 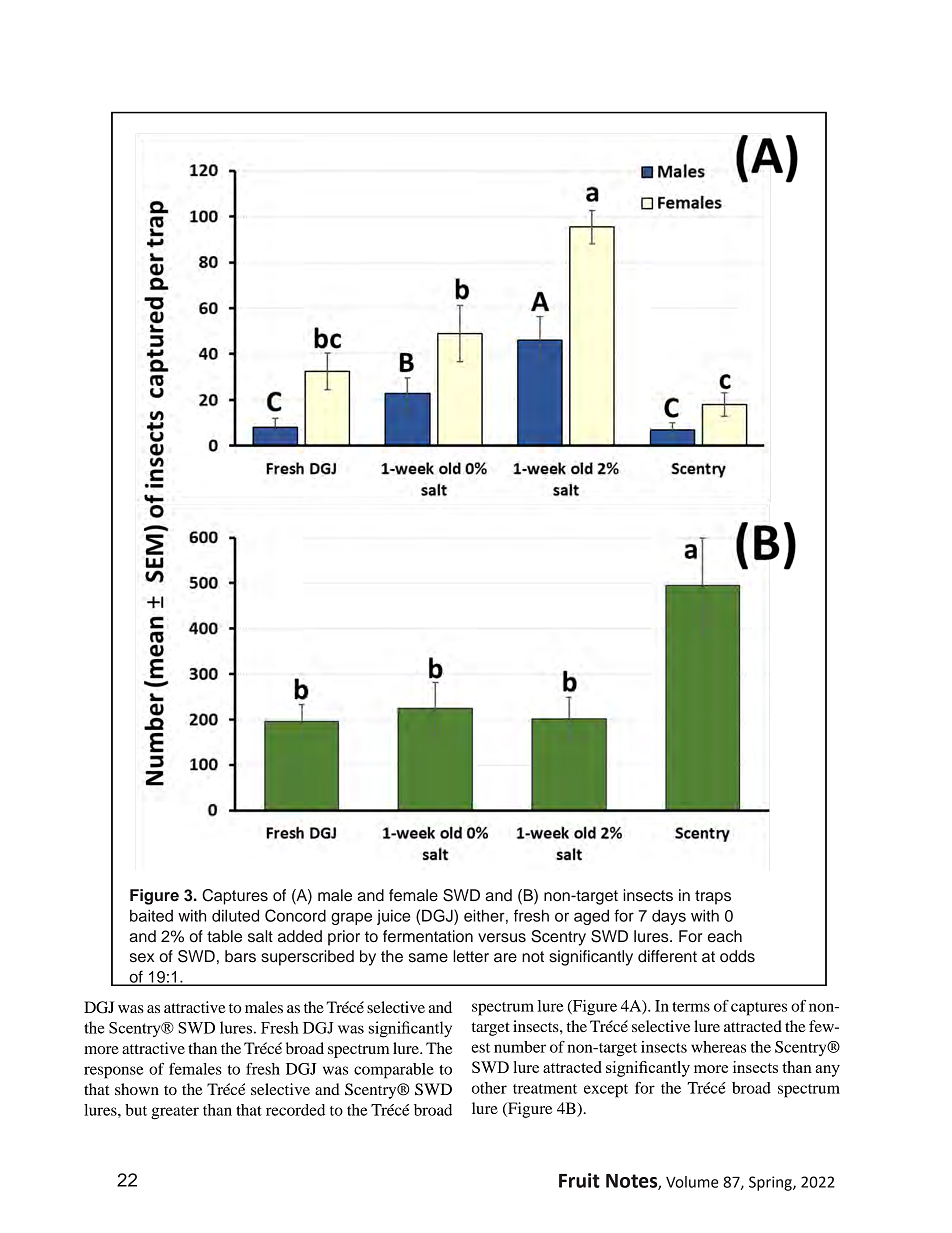 I want to click on other, so click(x=489, y=1088).
